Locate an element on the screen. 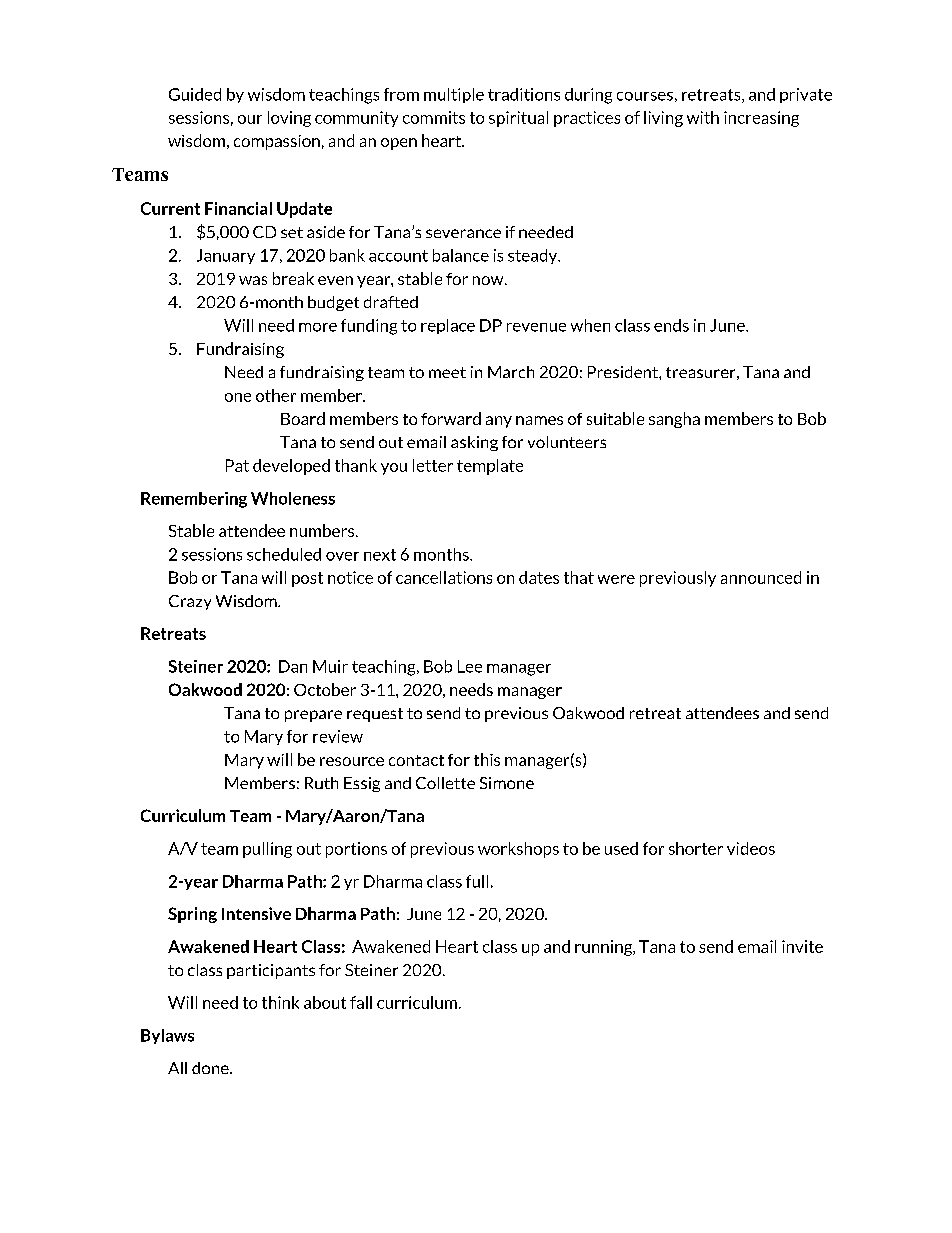 This screenshot has width=952, height=1233. March is located at coordinates (511, 372).
